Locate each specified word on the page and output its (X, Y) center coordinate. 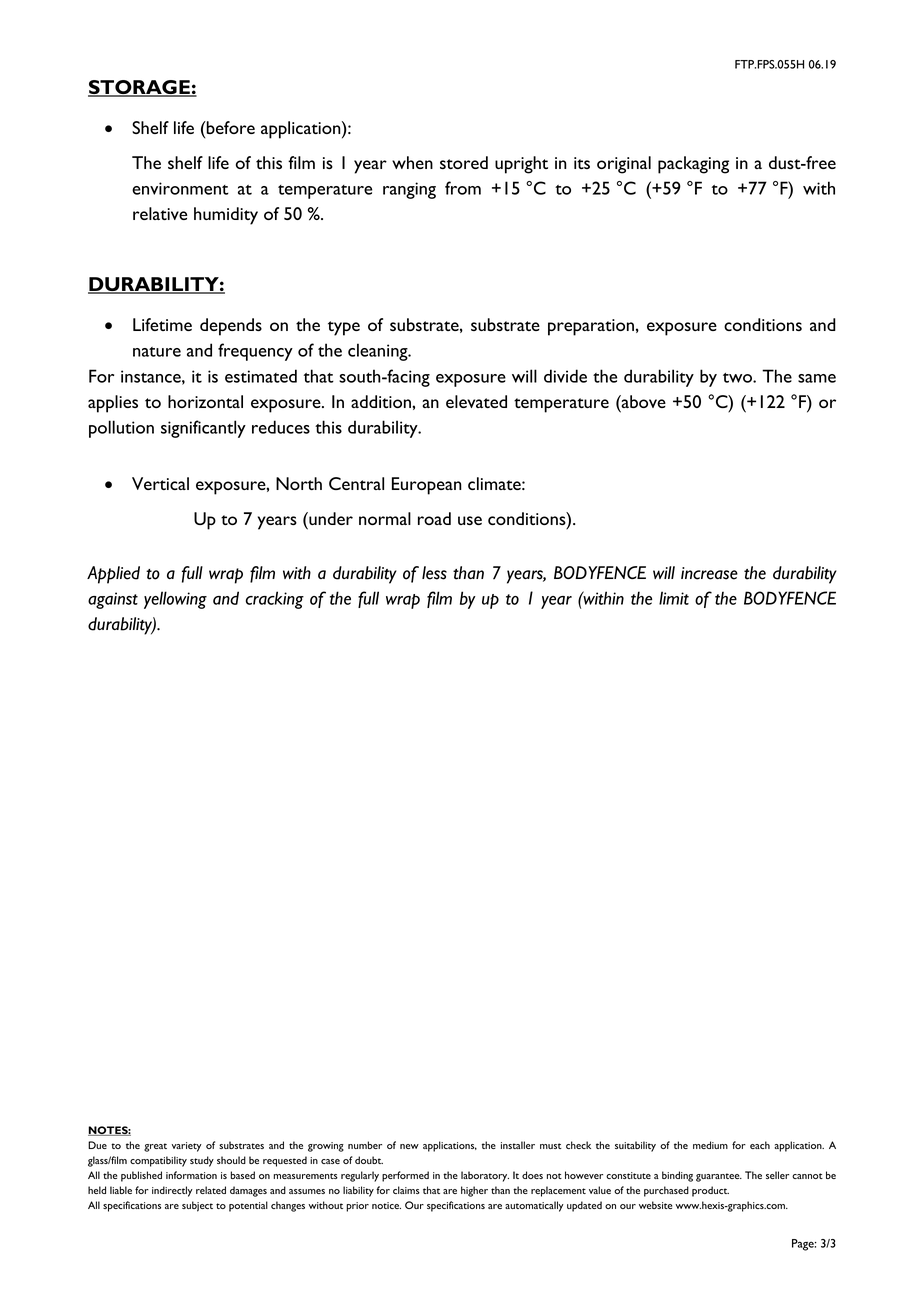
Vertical (160, 483)
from (463, 188)
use (470, 520)
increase (709, 573)
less (434, 573)
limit (674, 598)
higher (474, 1191)
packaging (693, 165)
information (191, 1175)
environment (180, 188)
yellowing (175, 600)
